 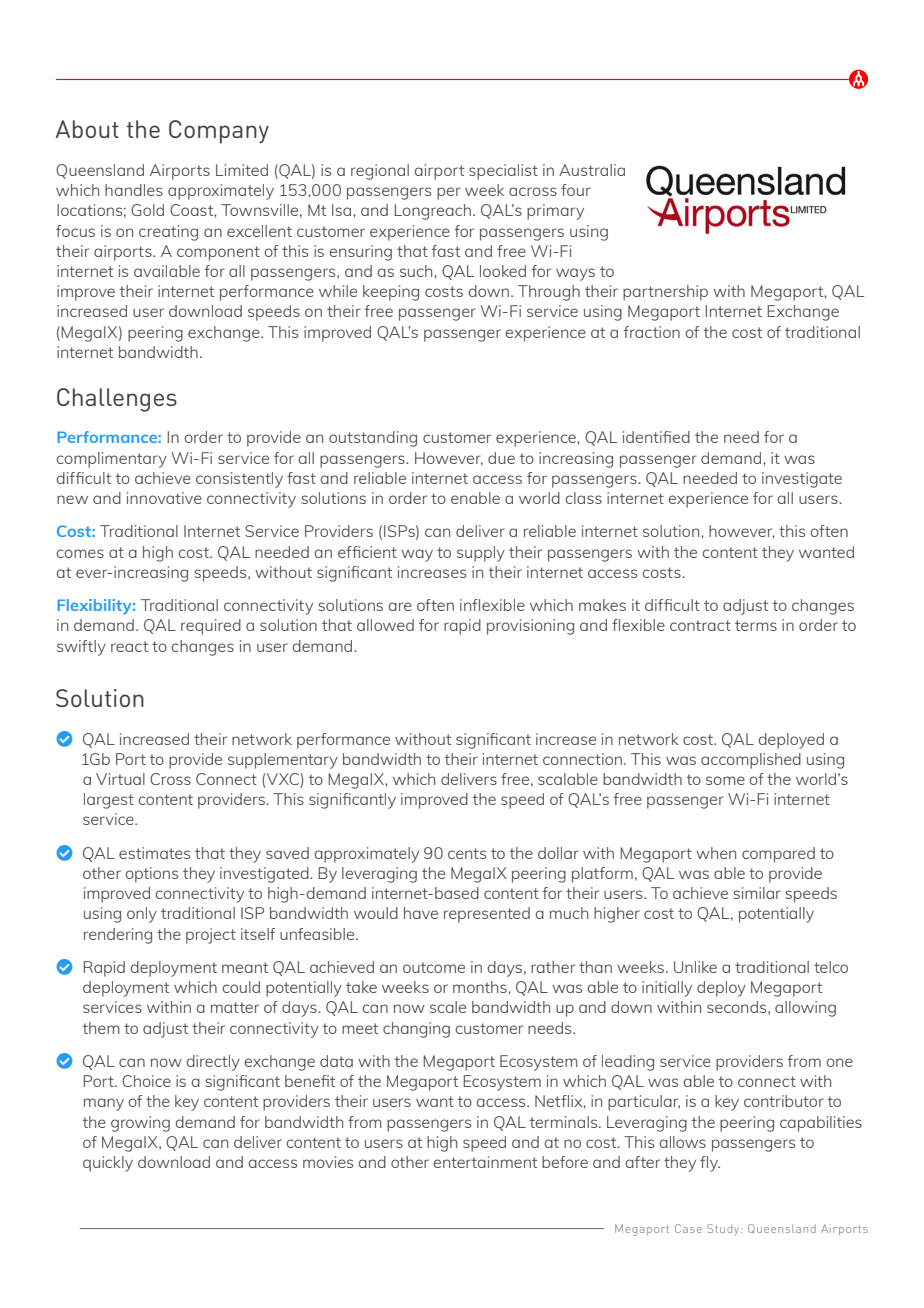 I want to click on specialist, so click(x=503, y=172).
